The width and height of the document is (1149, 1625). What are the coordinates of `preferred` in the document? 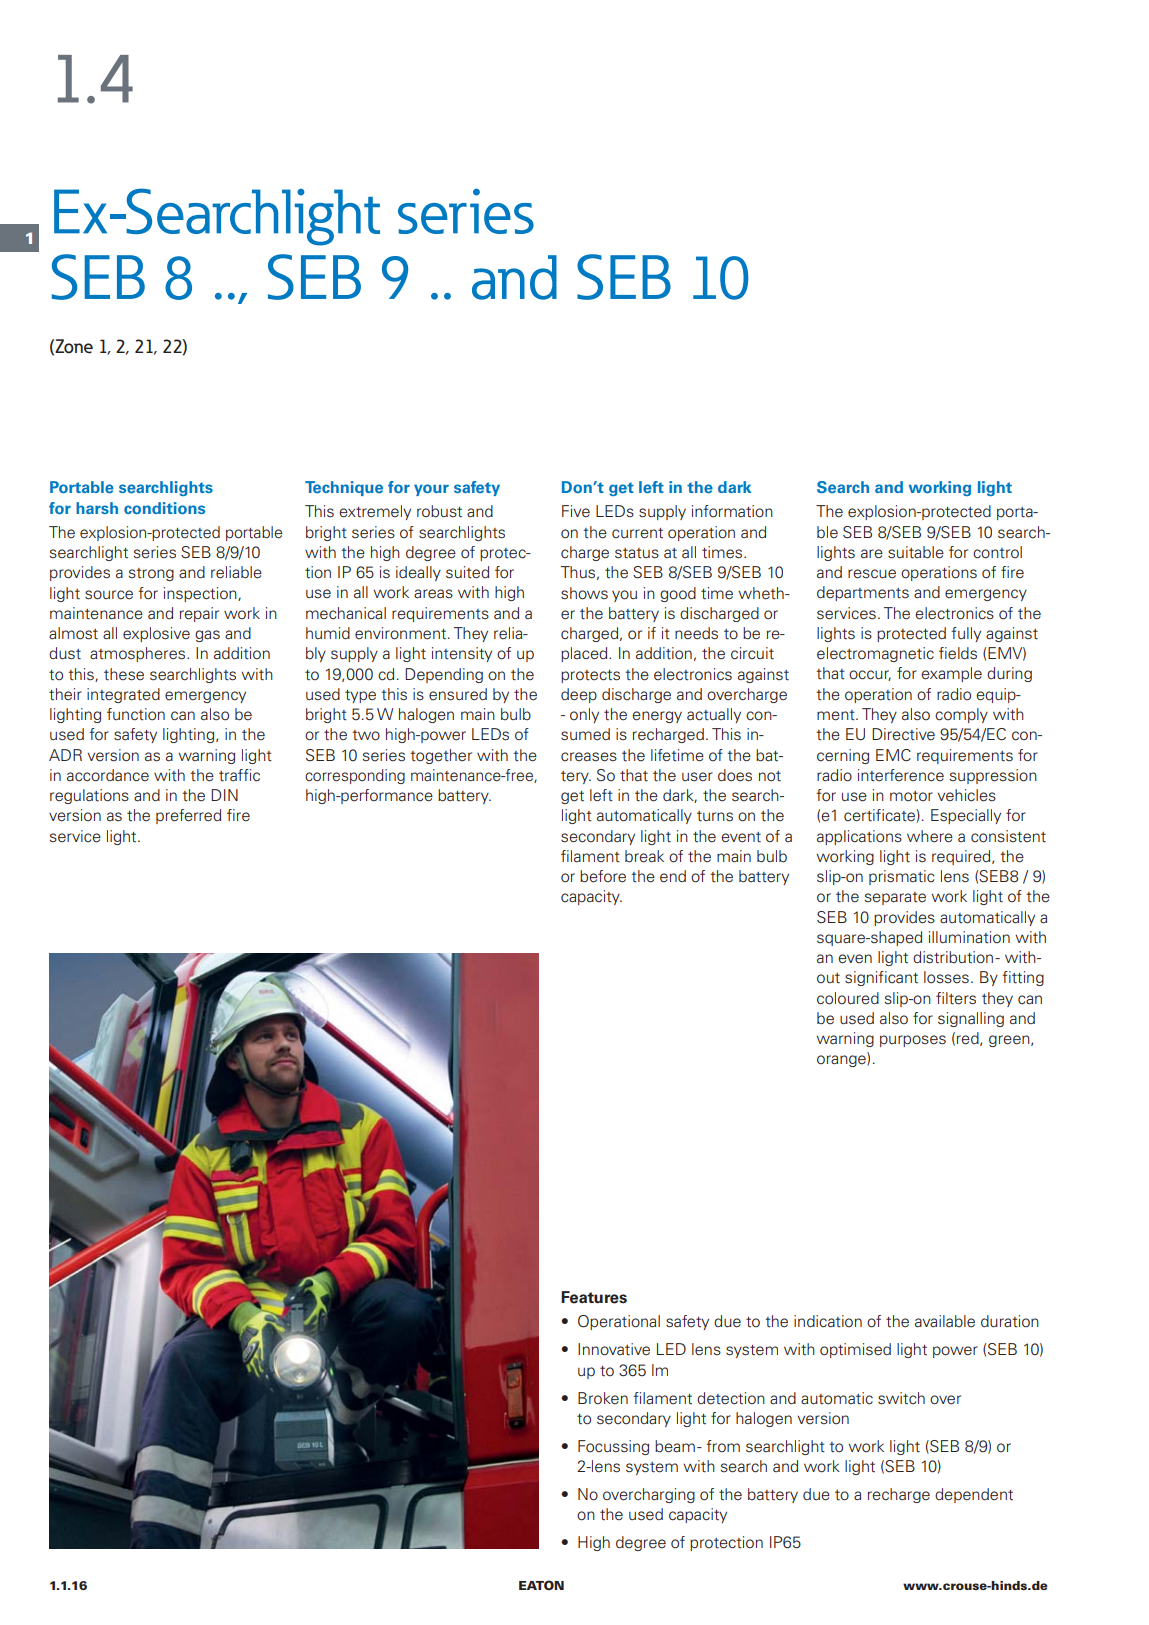 It's located at (188, 816).
